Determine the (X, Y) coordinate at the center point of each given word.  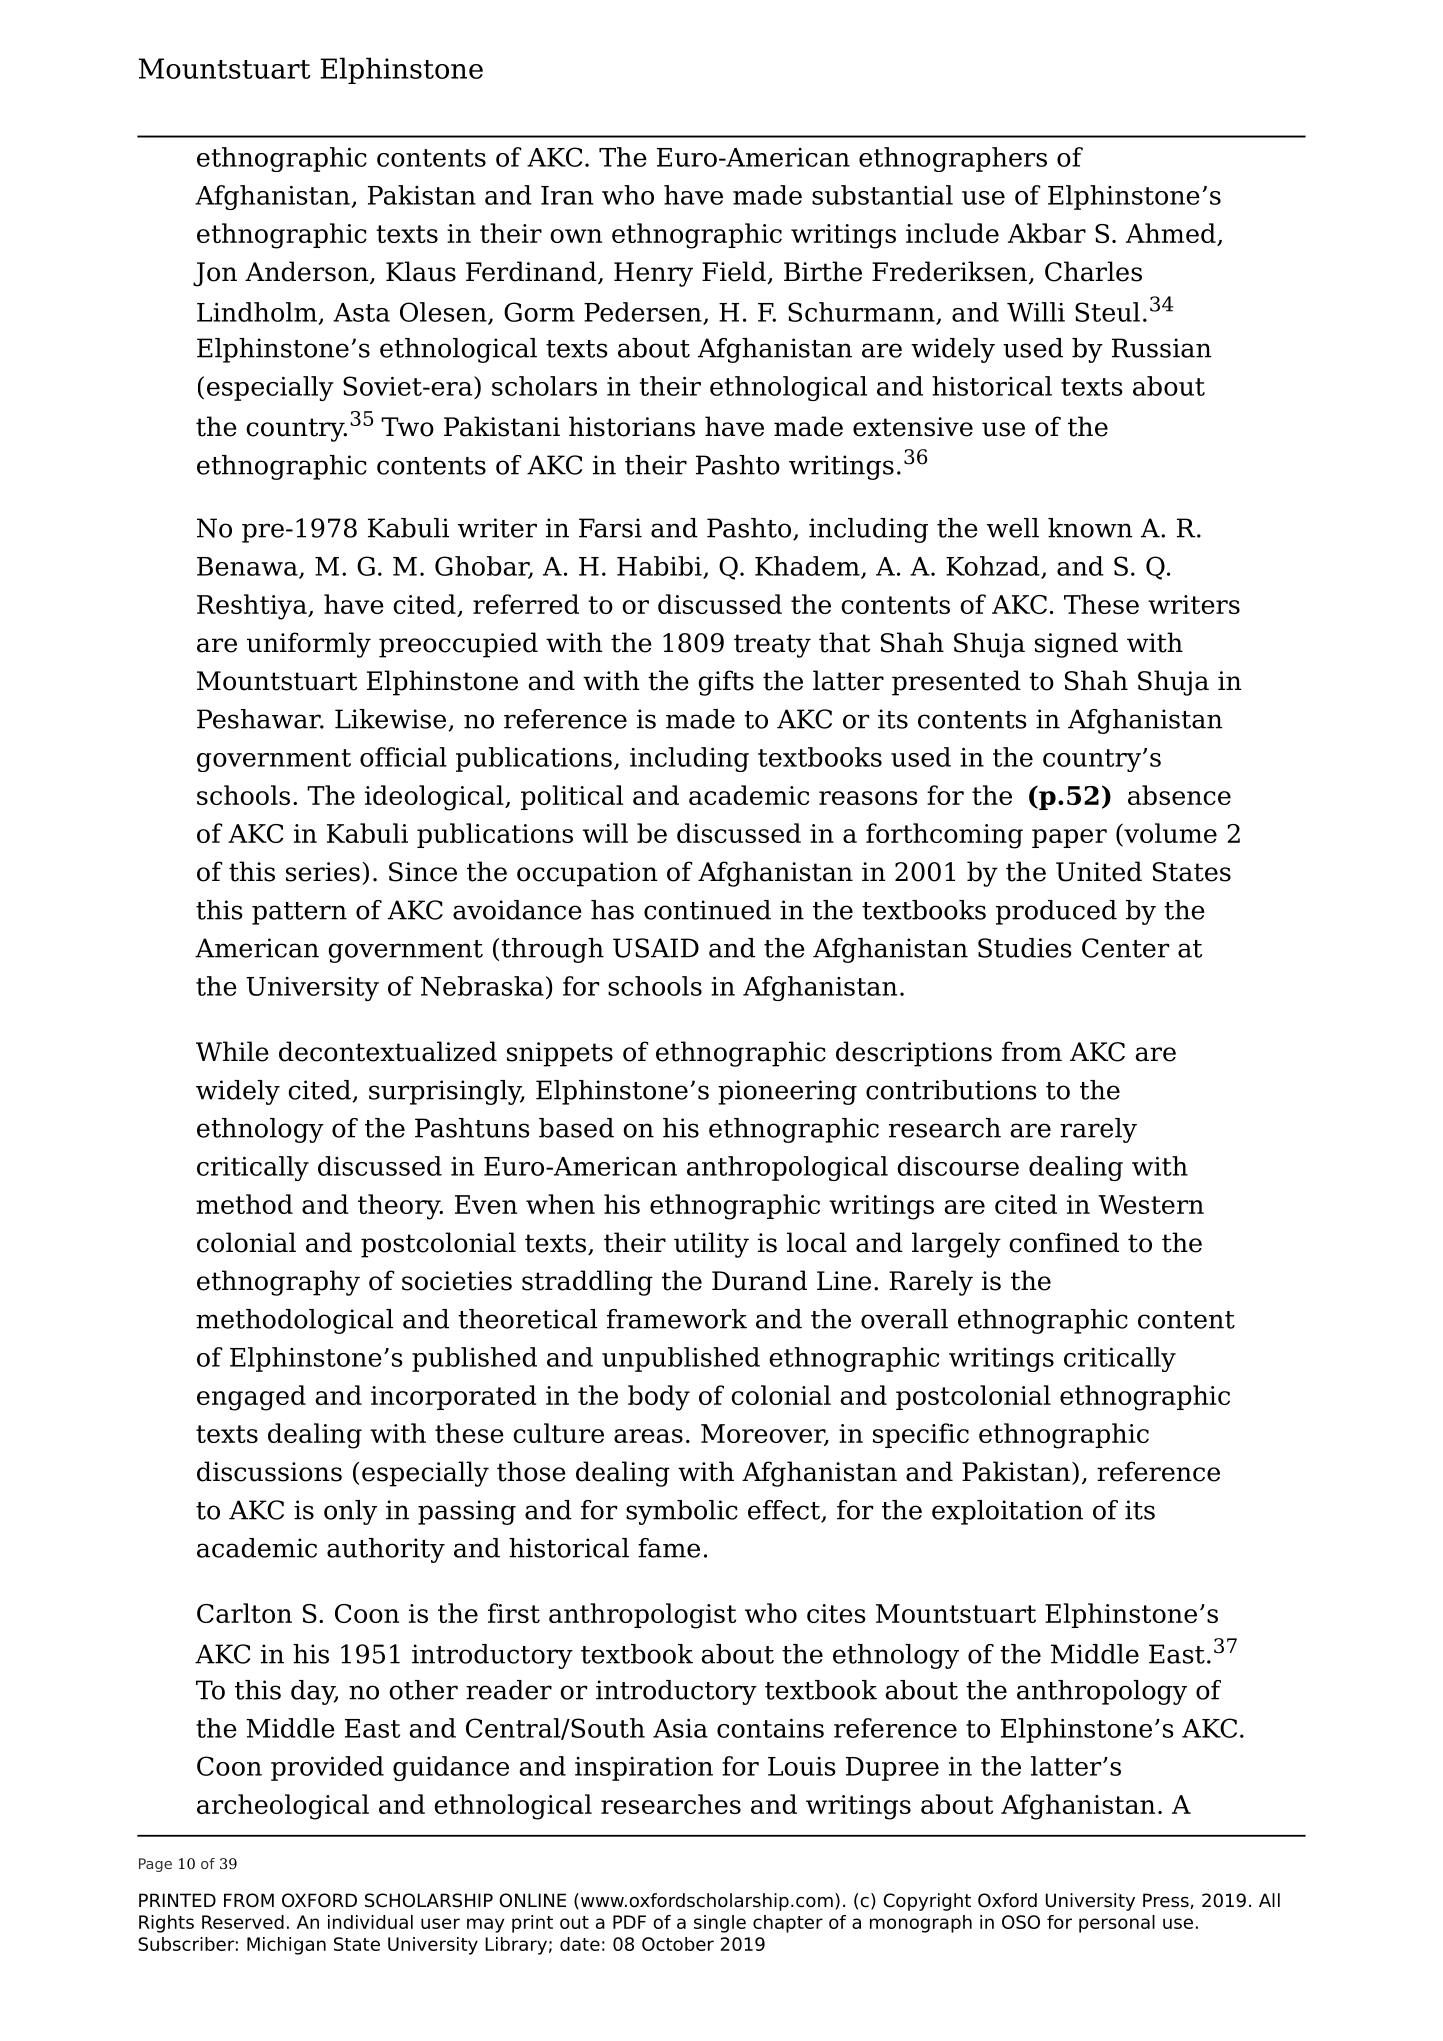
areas (648, 1436)
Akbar (1047, 233)
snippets (560, 1054)
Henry (653, 274)
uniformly (309, 645)
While (232, 1051)
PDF (629, 1922)
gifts (726, 683)
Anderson (308, 272)
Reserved (243, 1922)
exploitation (1007, 1512)
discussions (269, 1471)
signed (1076, 645)
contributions (951, 1090)
